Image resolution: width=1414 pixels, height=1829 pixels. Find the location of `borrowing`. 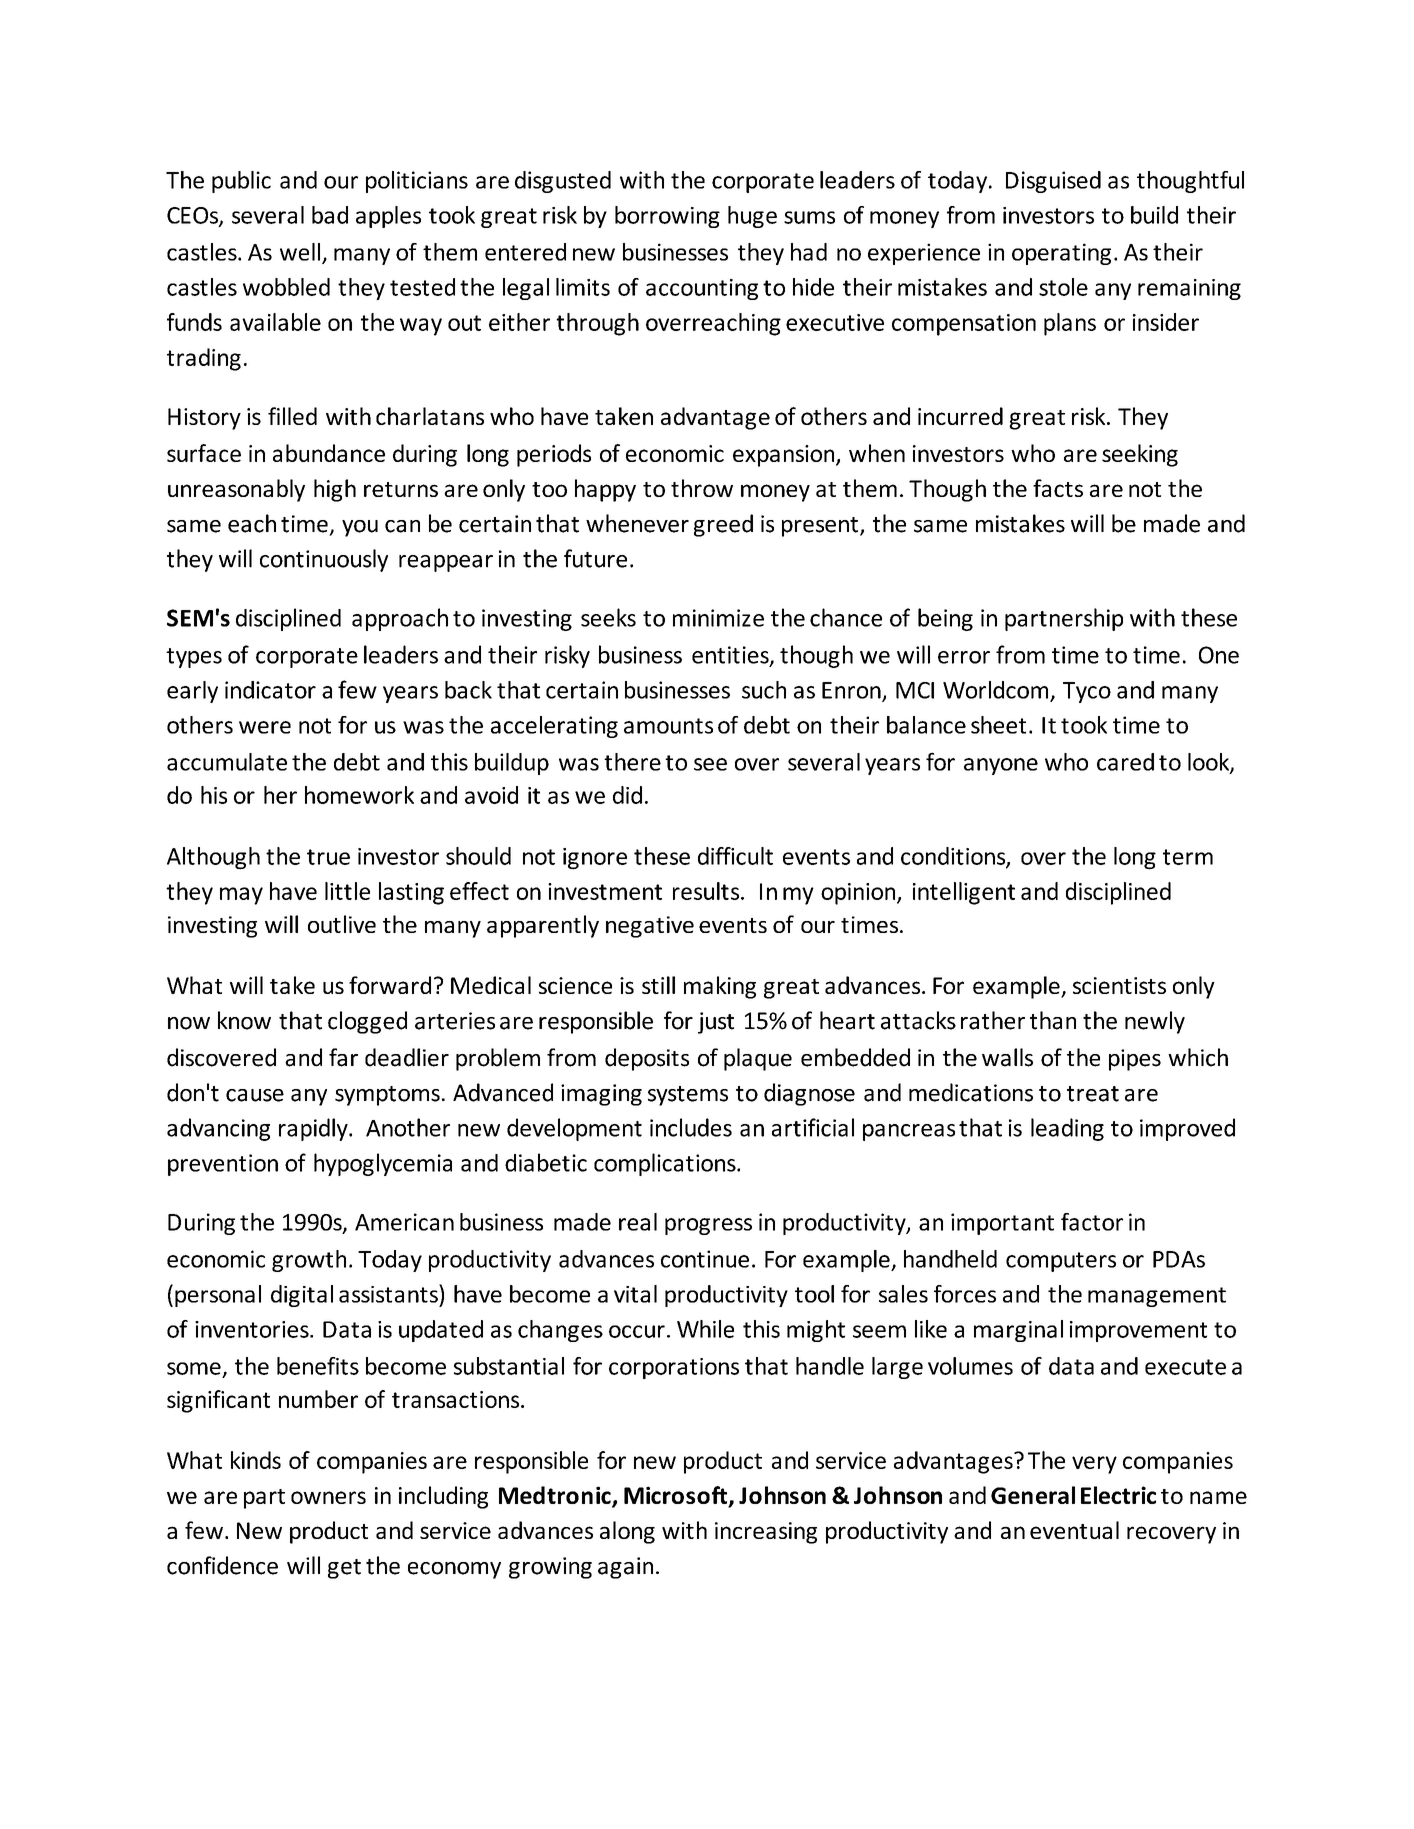

borrowing is located at coordinates (667, 217).
